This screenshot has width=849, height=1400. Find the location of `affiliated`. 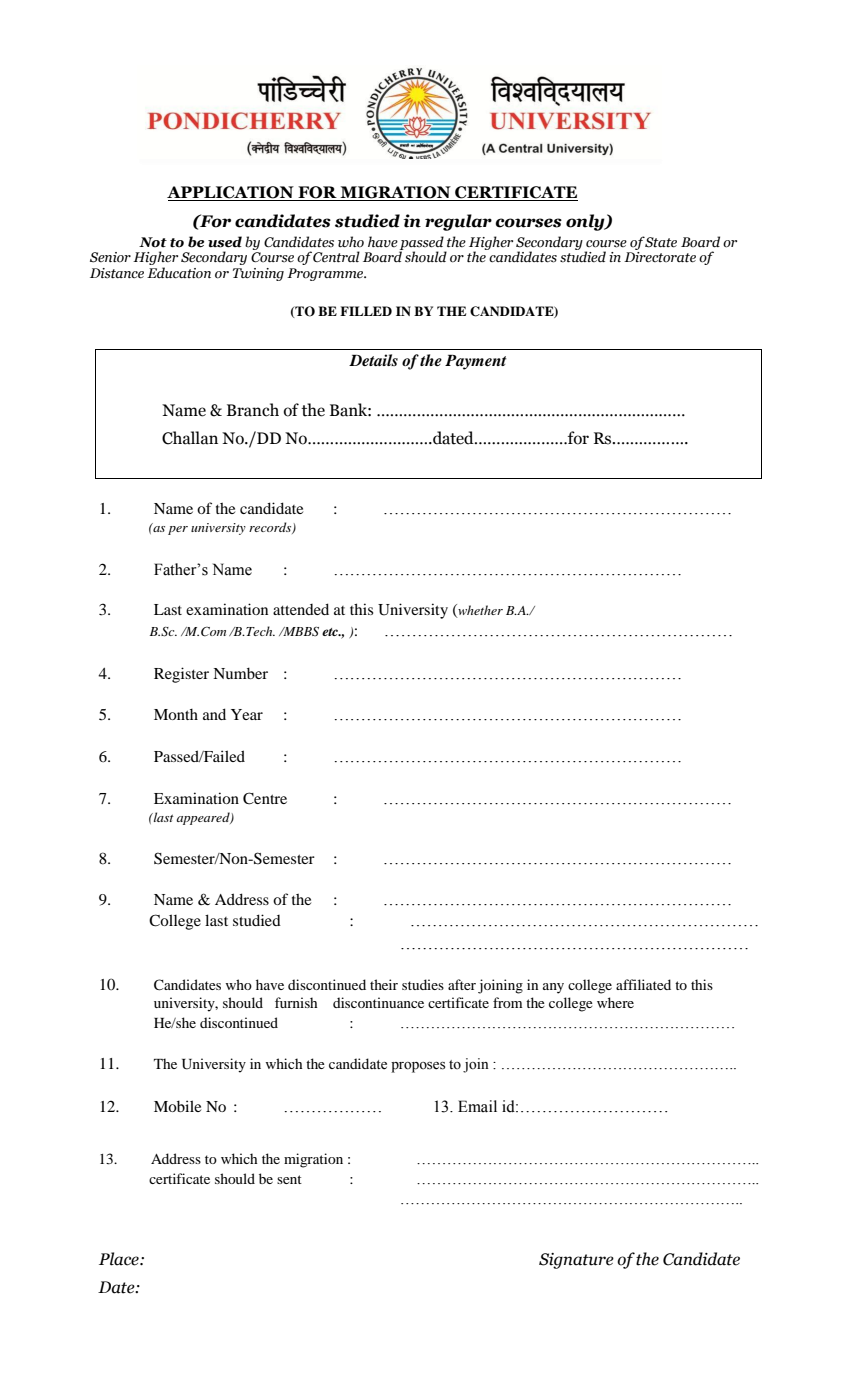

affiliated is located at coordinates (643, 984).
